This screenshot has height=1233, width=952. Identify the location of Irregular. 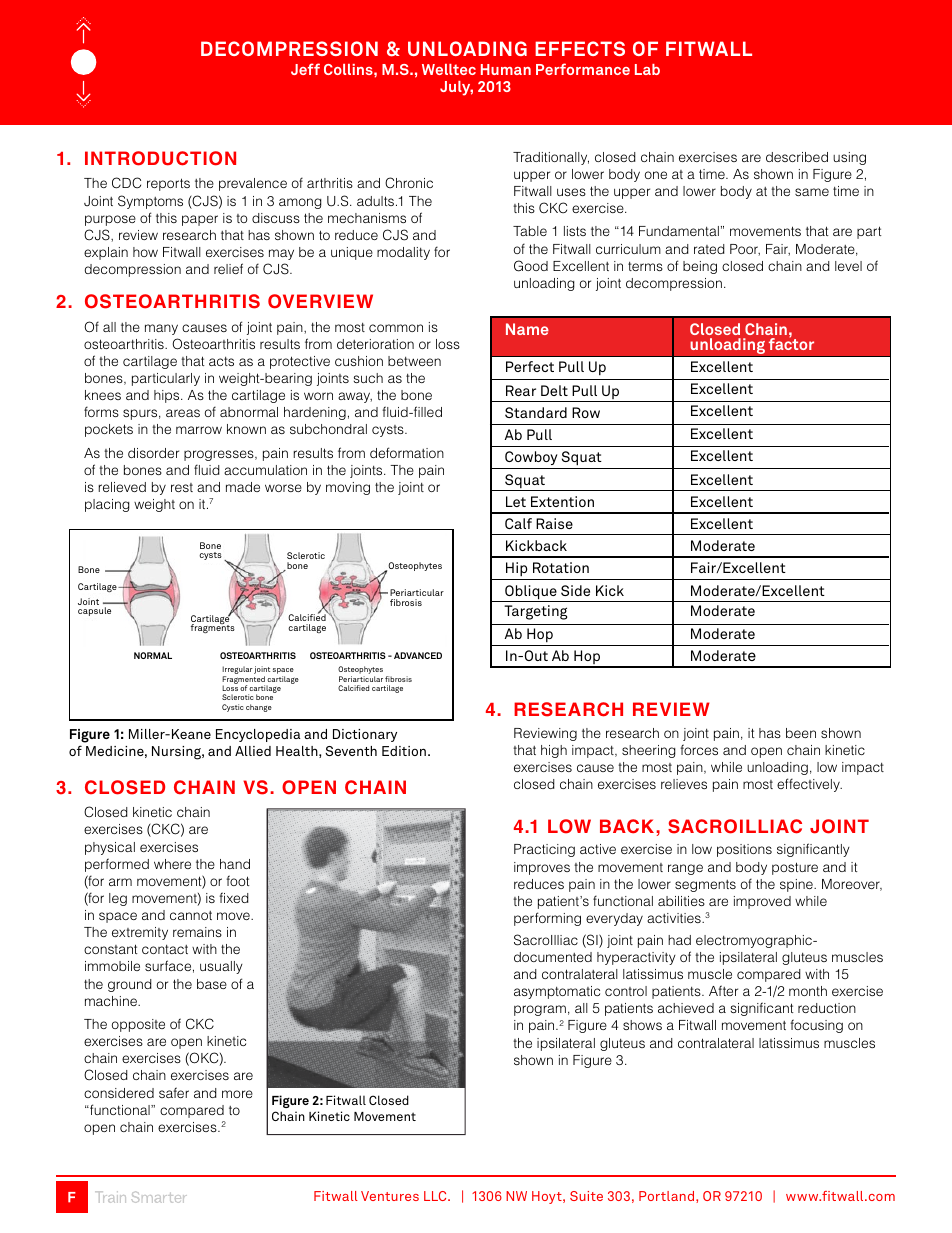
(237, 671).
